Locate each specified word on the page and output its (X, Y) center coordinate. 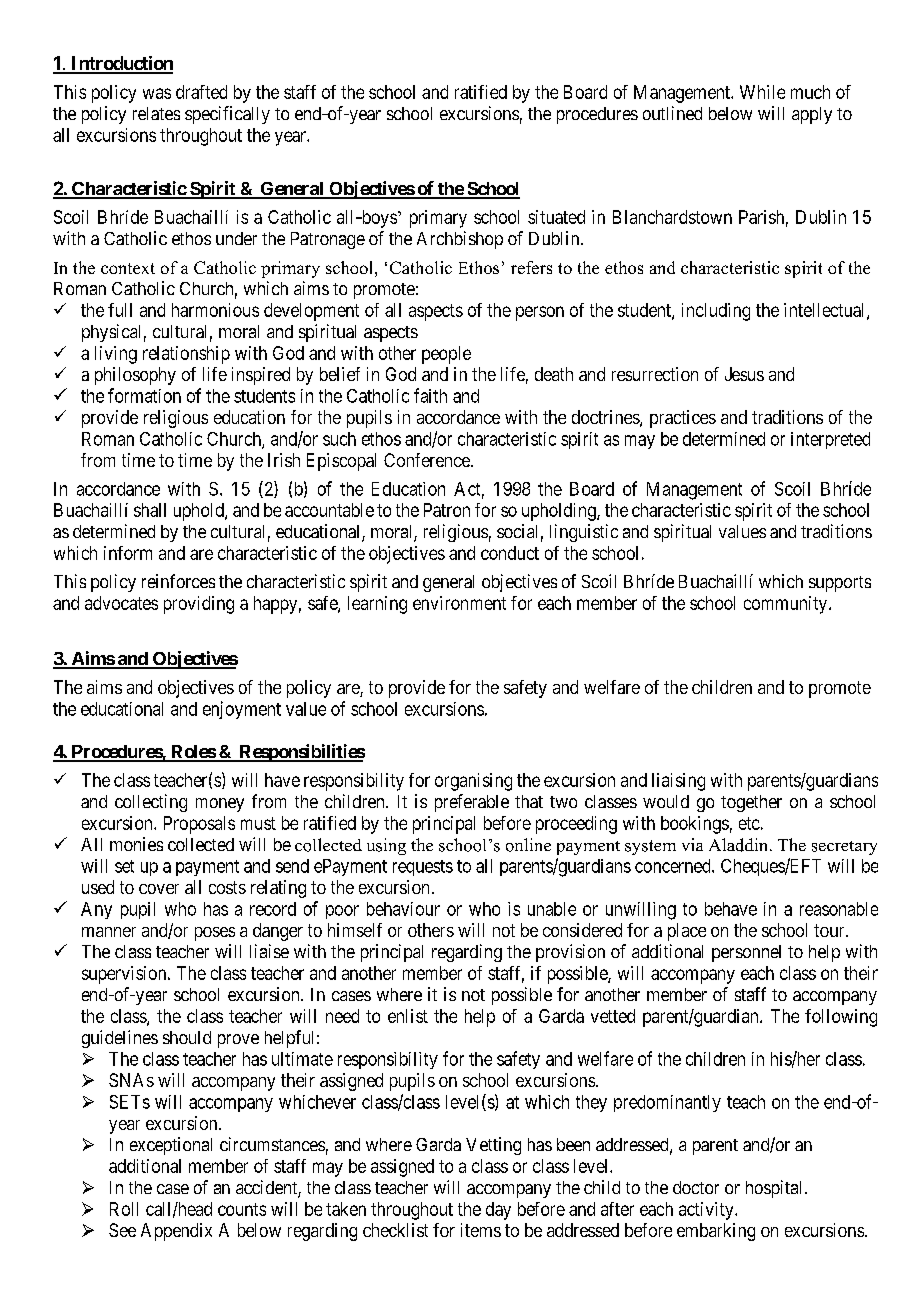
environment (459, 603)
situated (556, 217)
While (762, 92)
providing (199, 605)
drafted (201, 92)
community (787, 605)
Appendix (176, 1232)
